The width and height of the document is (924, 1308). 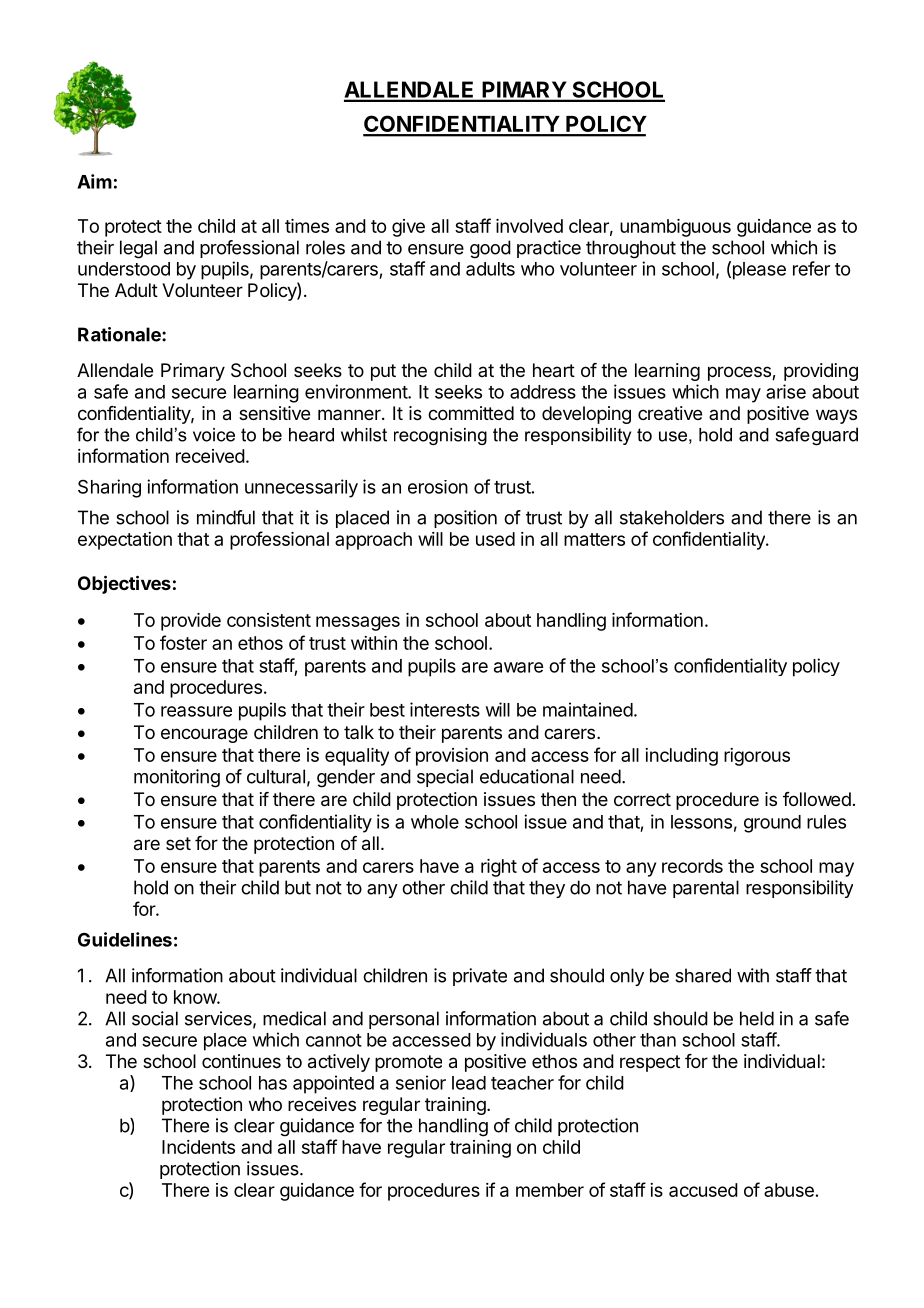 I want to click on abuse, so click(x=789, y=1190).
